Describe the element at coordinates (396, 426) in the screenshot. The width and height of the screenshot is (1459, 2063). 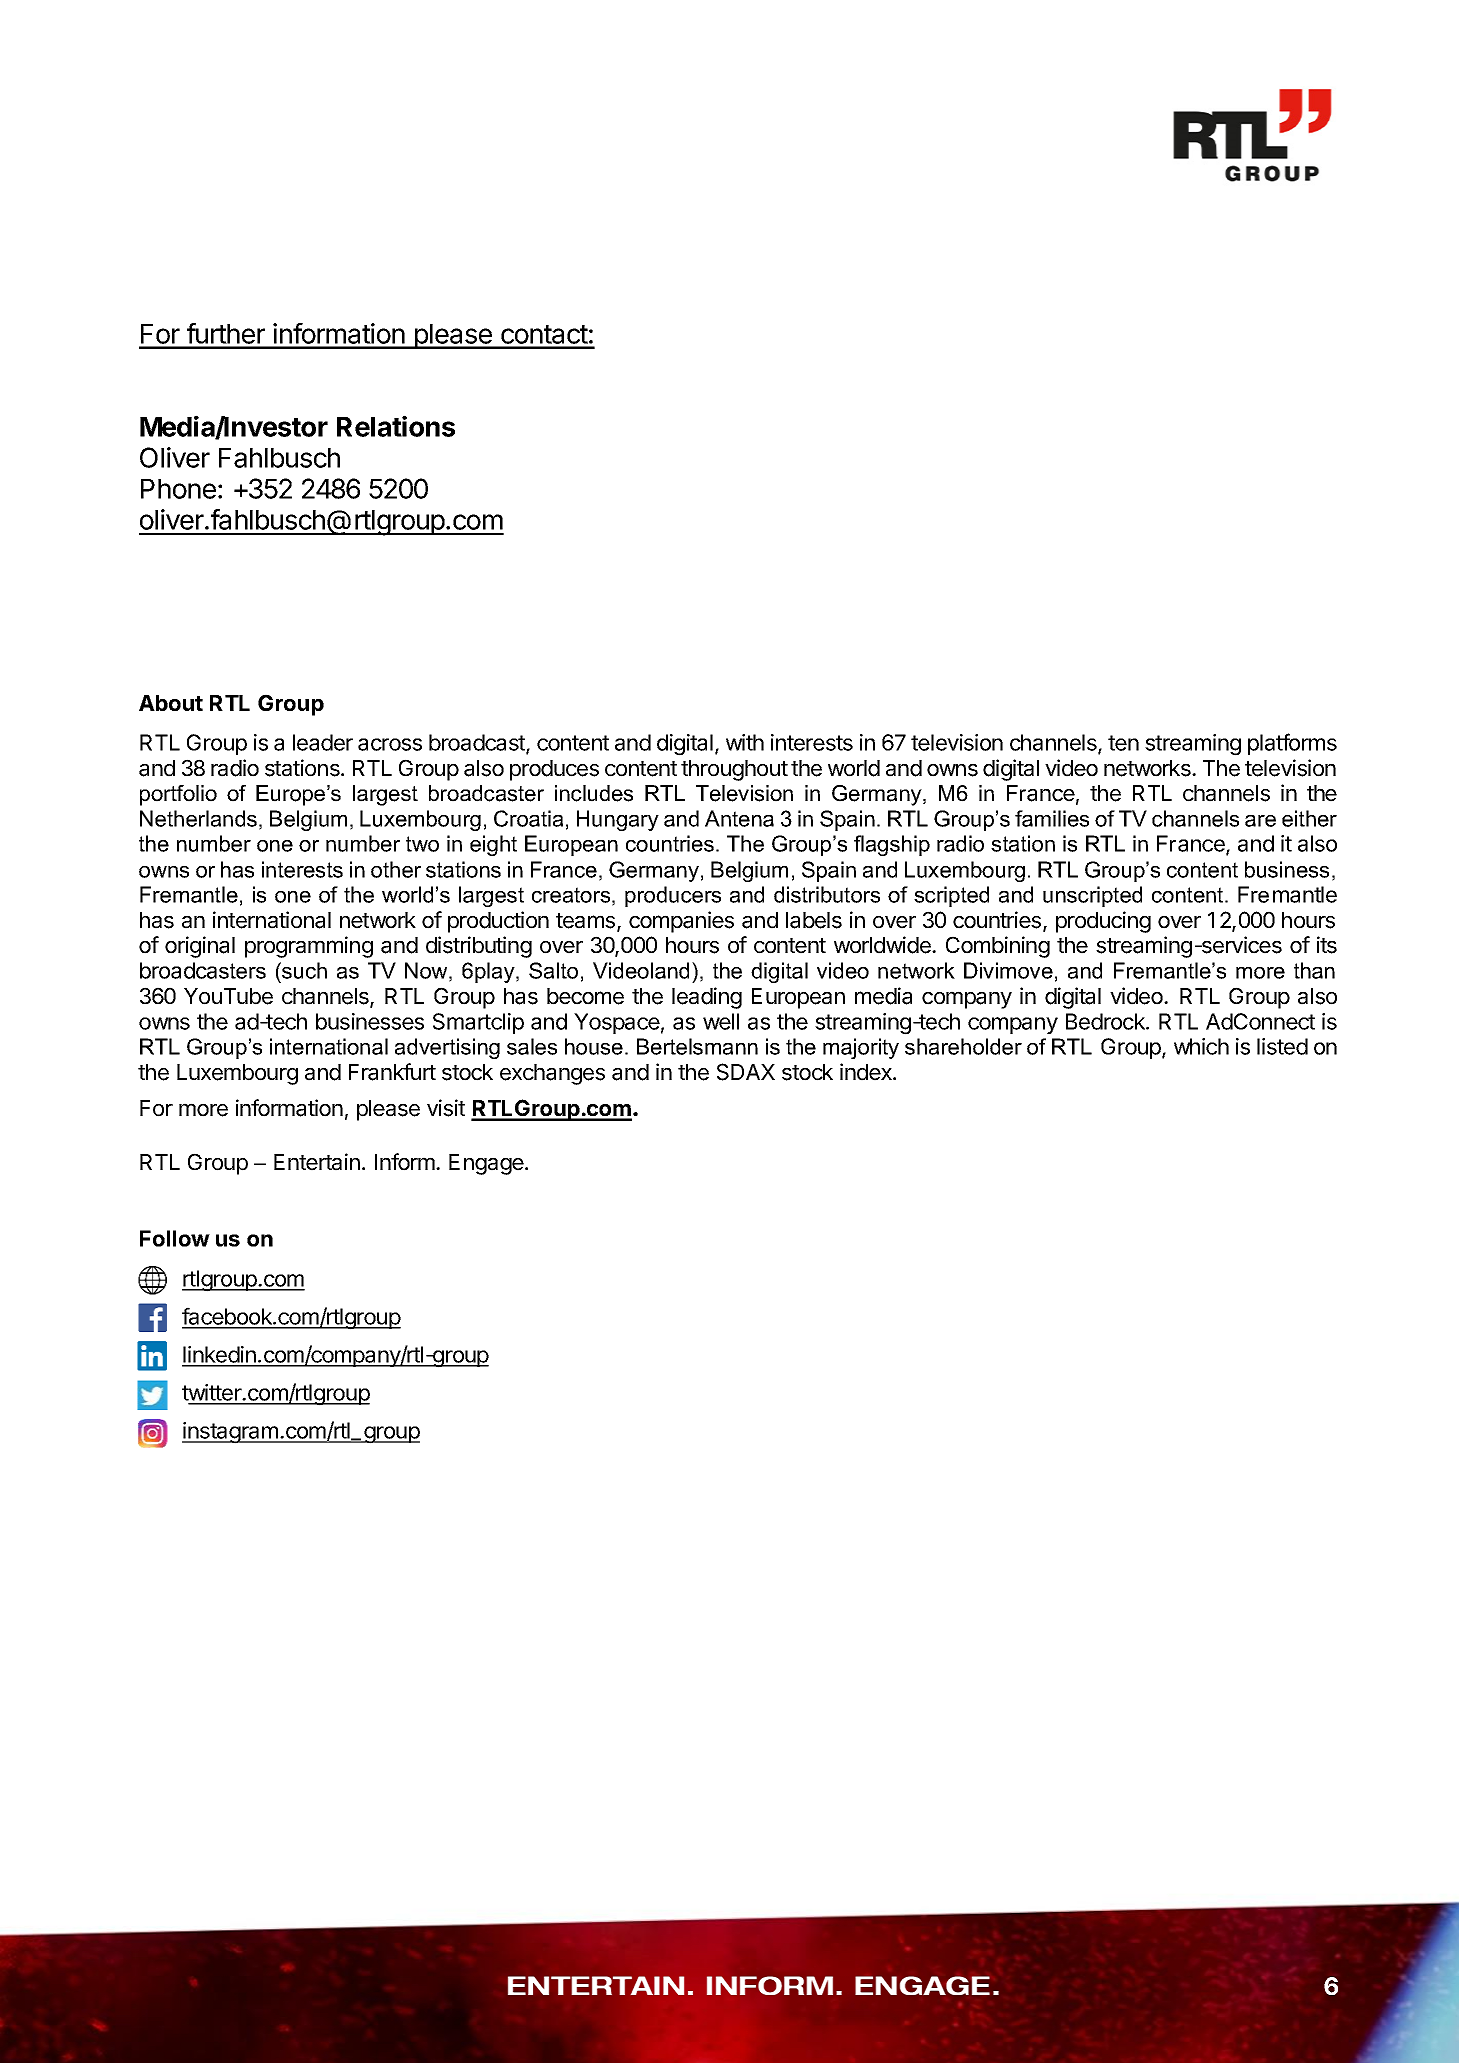
I see `Relations` at that location.
